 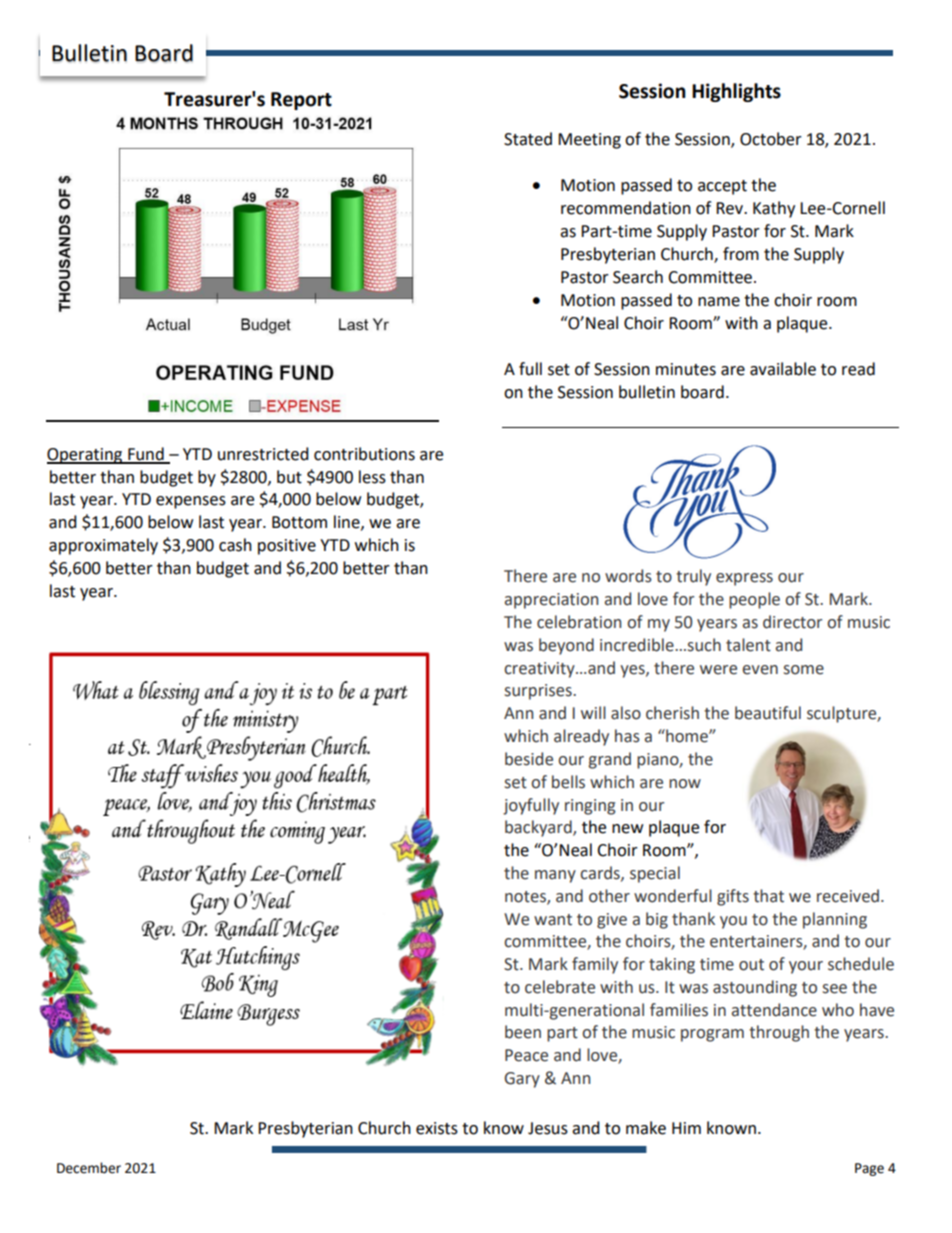 What do you see at coordinates (783, 369) in the screenshot?
I see `available` at bounding box center [783, 369].
